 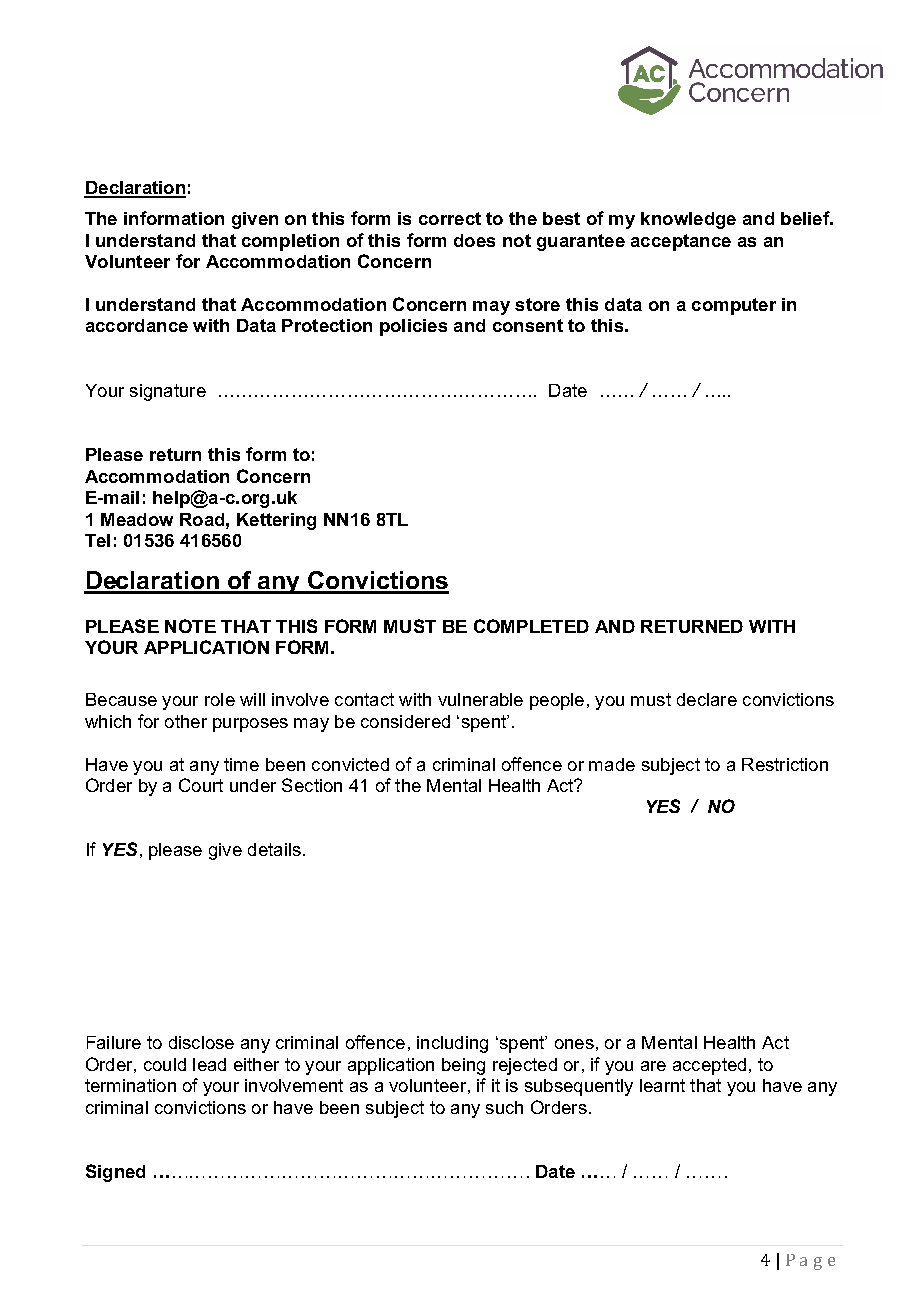 What do you see at coordinates (290, 242) in the screenshot?
I see `completion` at bounding box center [290, 242].
